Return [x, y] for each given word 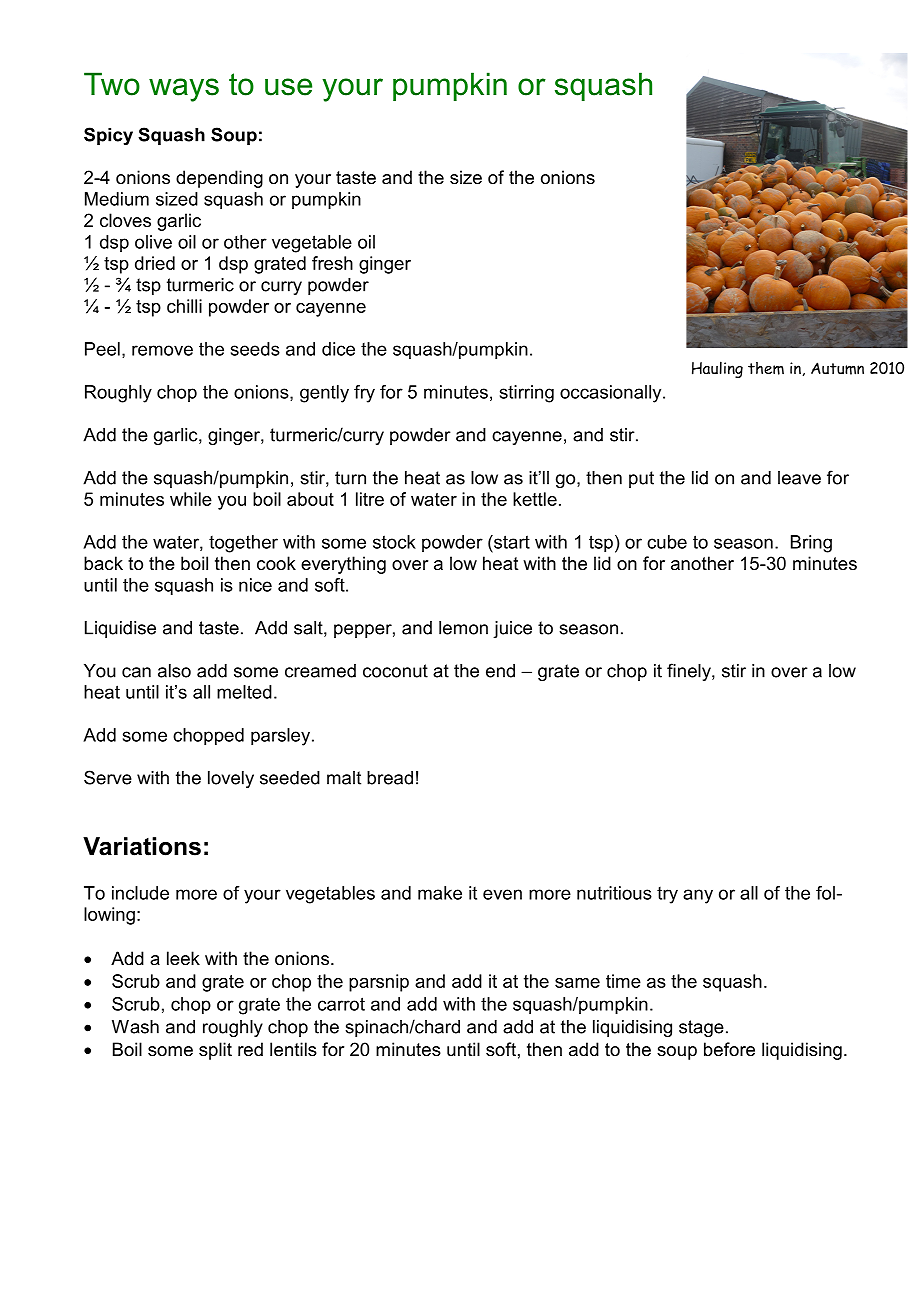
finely [690, 672]
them [766, 368]
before [729, 1049]
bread [390, 778]
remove [162, 350]
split [215, 1051]
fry [364, 394]
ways [184, 90]
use [288, 87]
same [577, 983]
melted [244, 692]
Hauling [717, 369]
